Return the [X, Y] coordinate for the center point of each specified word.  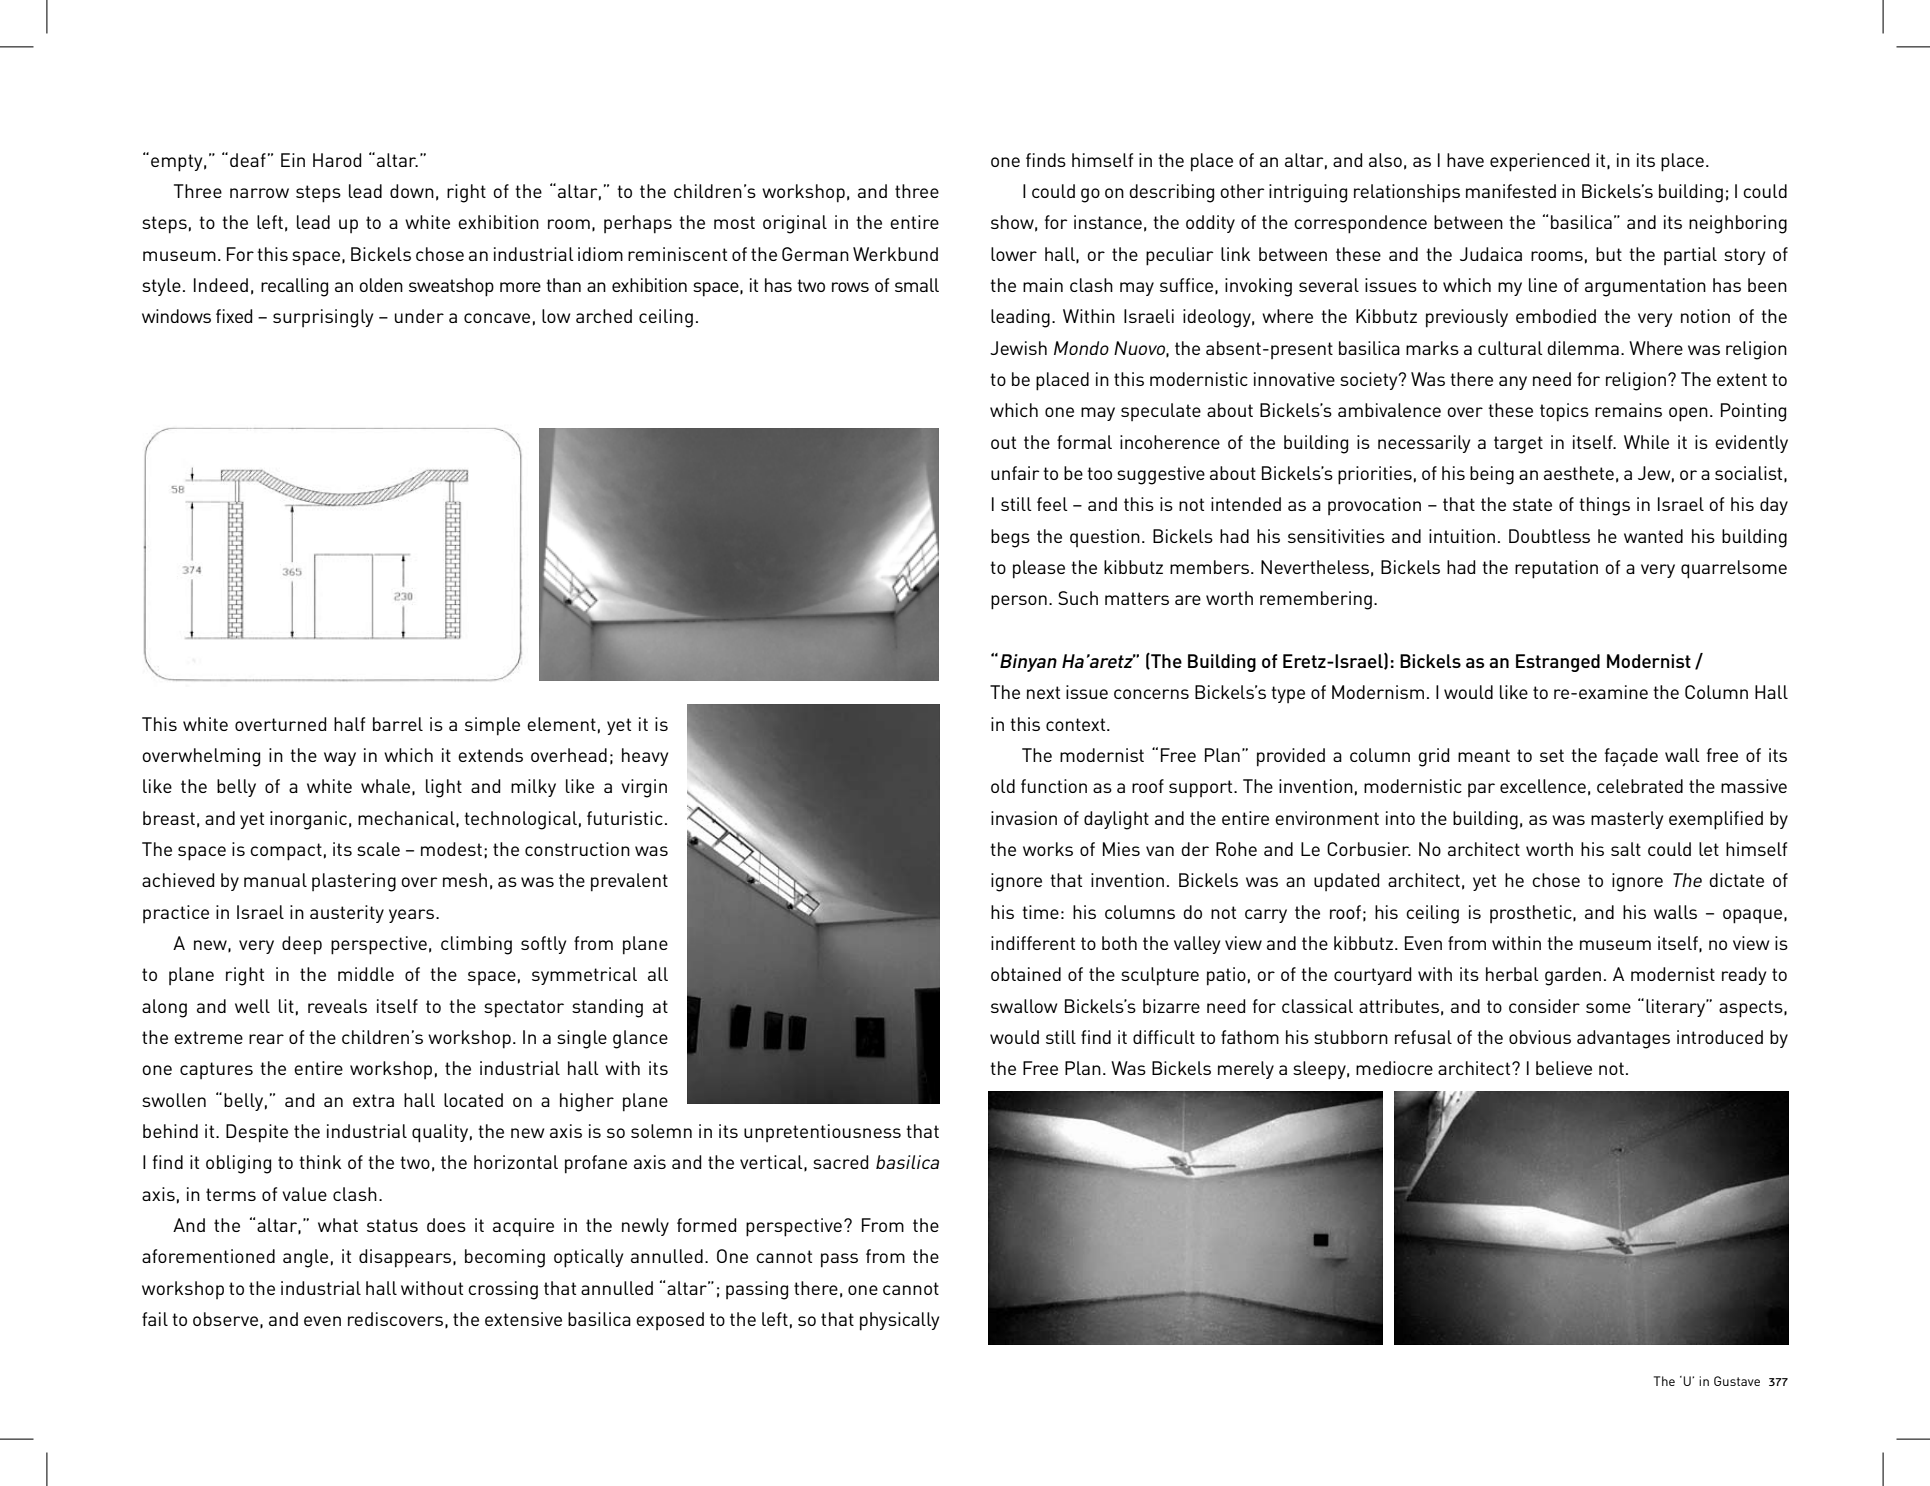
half [349, 724]
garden [1573, 976]
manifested [1511, 191]
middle [366, 974]
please [1039, 569]
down [412, 191]
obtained [1026, 974]
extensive [523, 1319]
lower [1014, 254]
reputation [1556, 569]
